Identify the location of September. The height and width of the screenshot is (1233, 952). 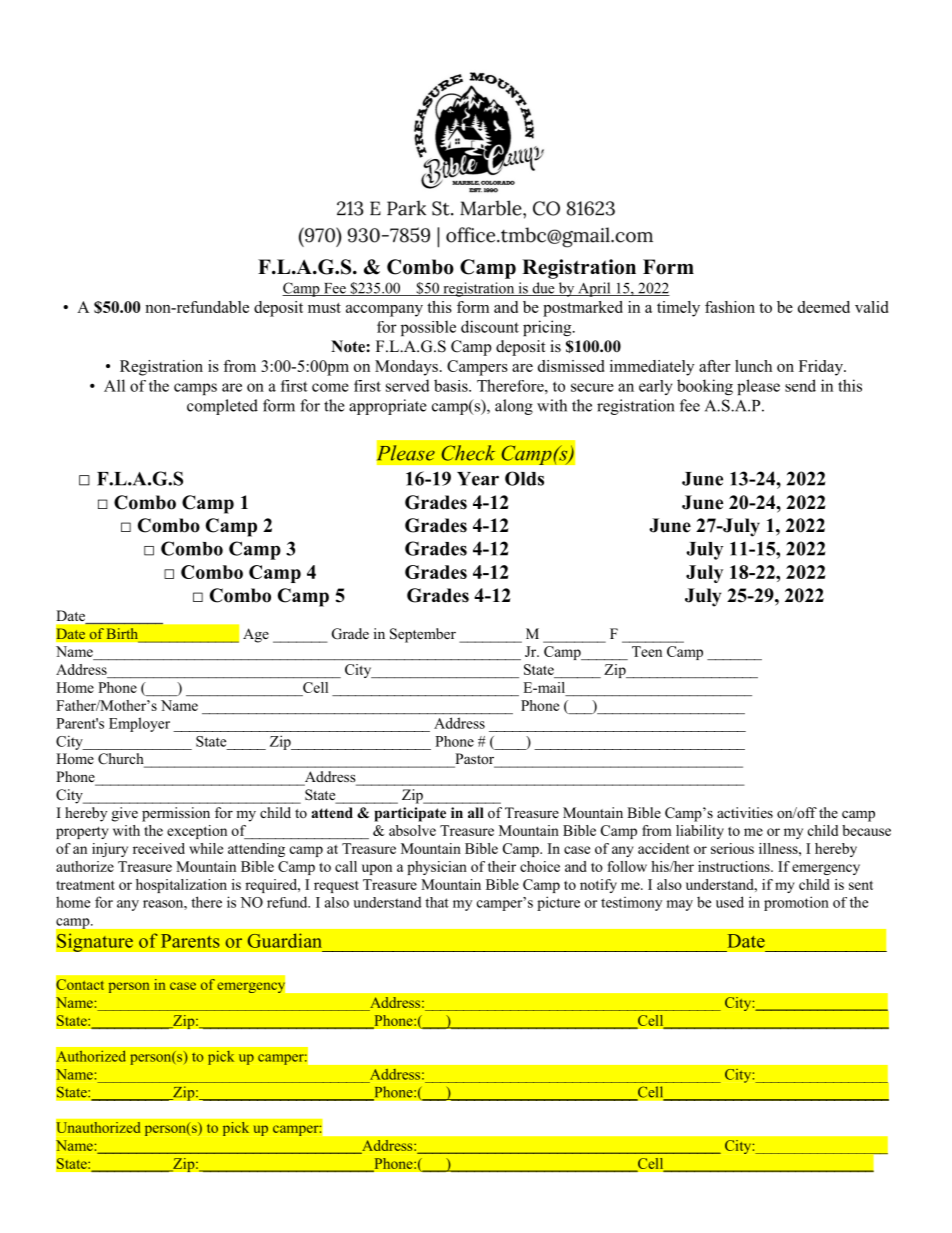
(423, 635).
